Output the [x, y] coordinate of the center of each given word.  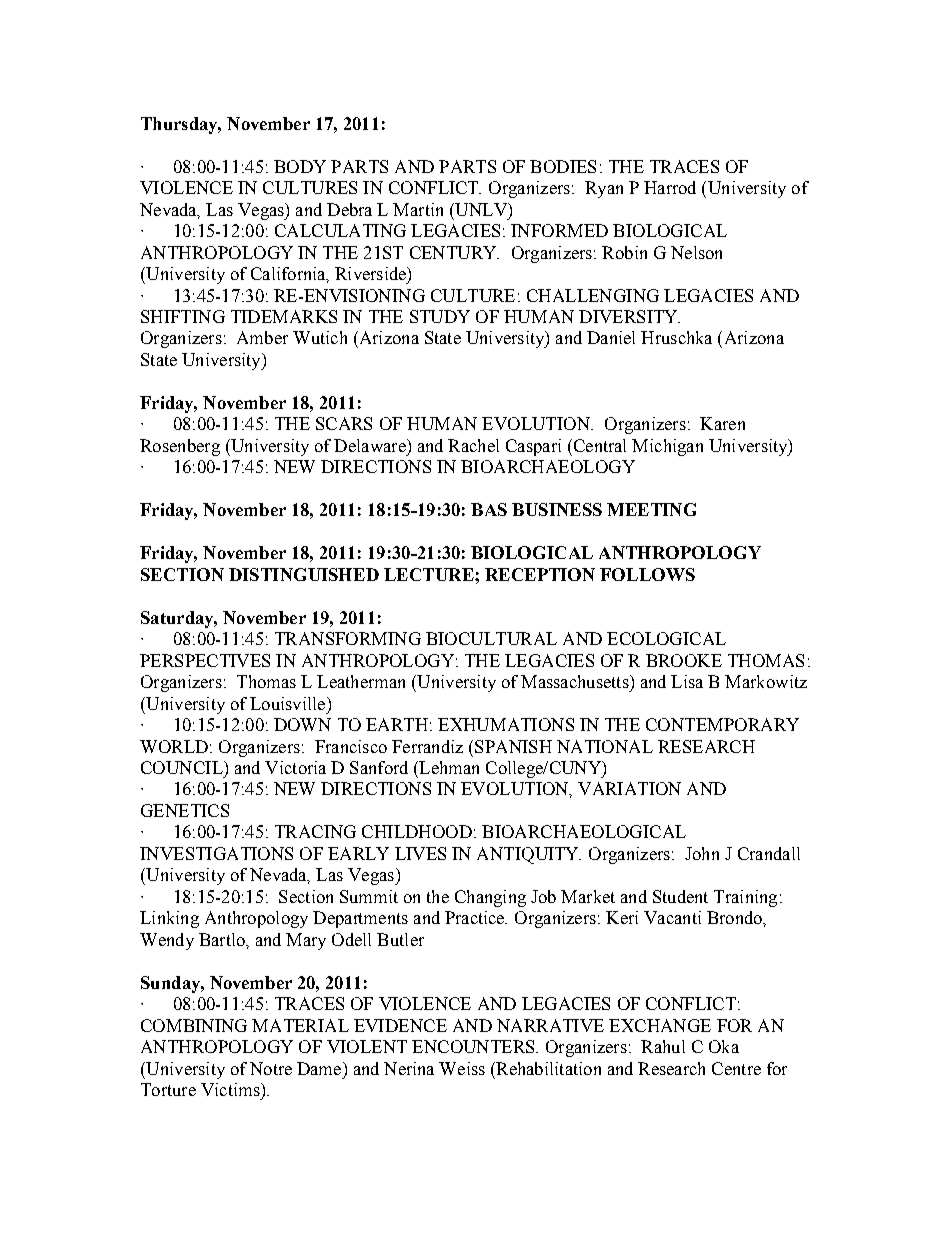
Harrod [670, 187]
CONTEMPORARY [722, 724]
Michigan [667, 447]
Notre [271, 1068]
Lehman [448, 767]
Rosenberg [180, 447]
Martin [418, 209]
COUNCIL [183, 767]
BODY [300, 166]
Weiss [462, 1068]
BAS [489, 509]
